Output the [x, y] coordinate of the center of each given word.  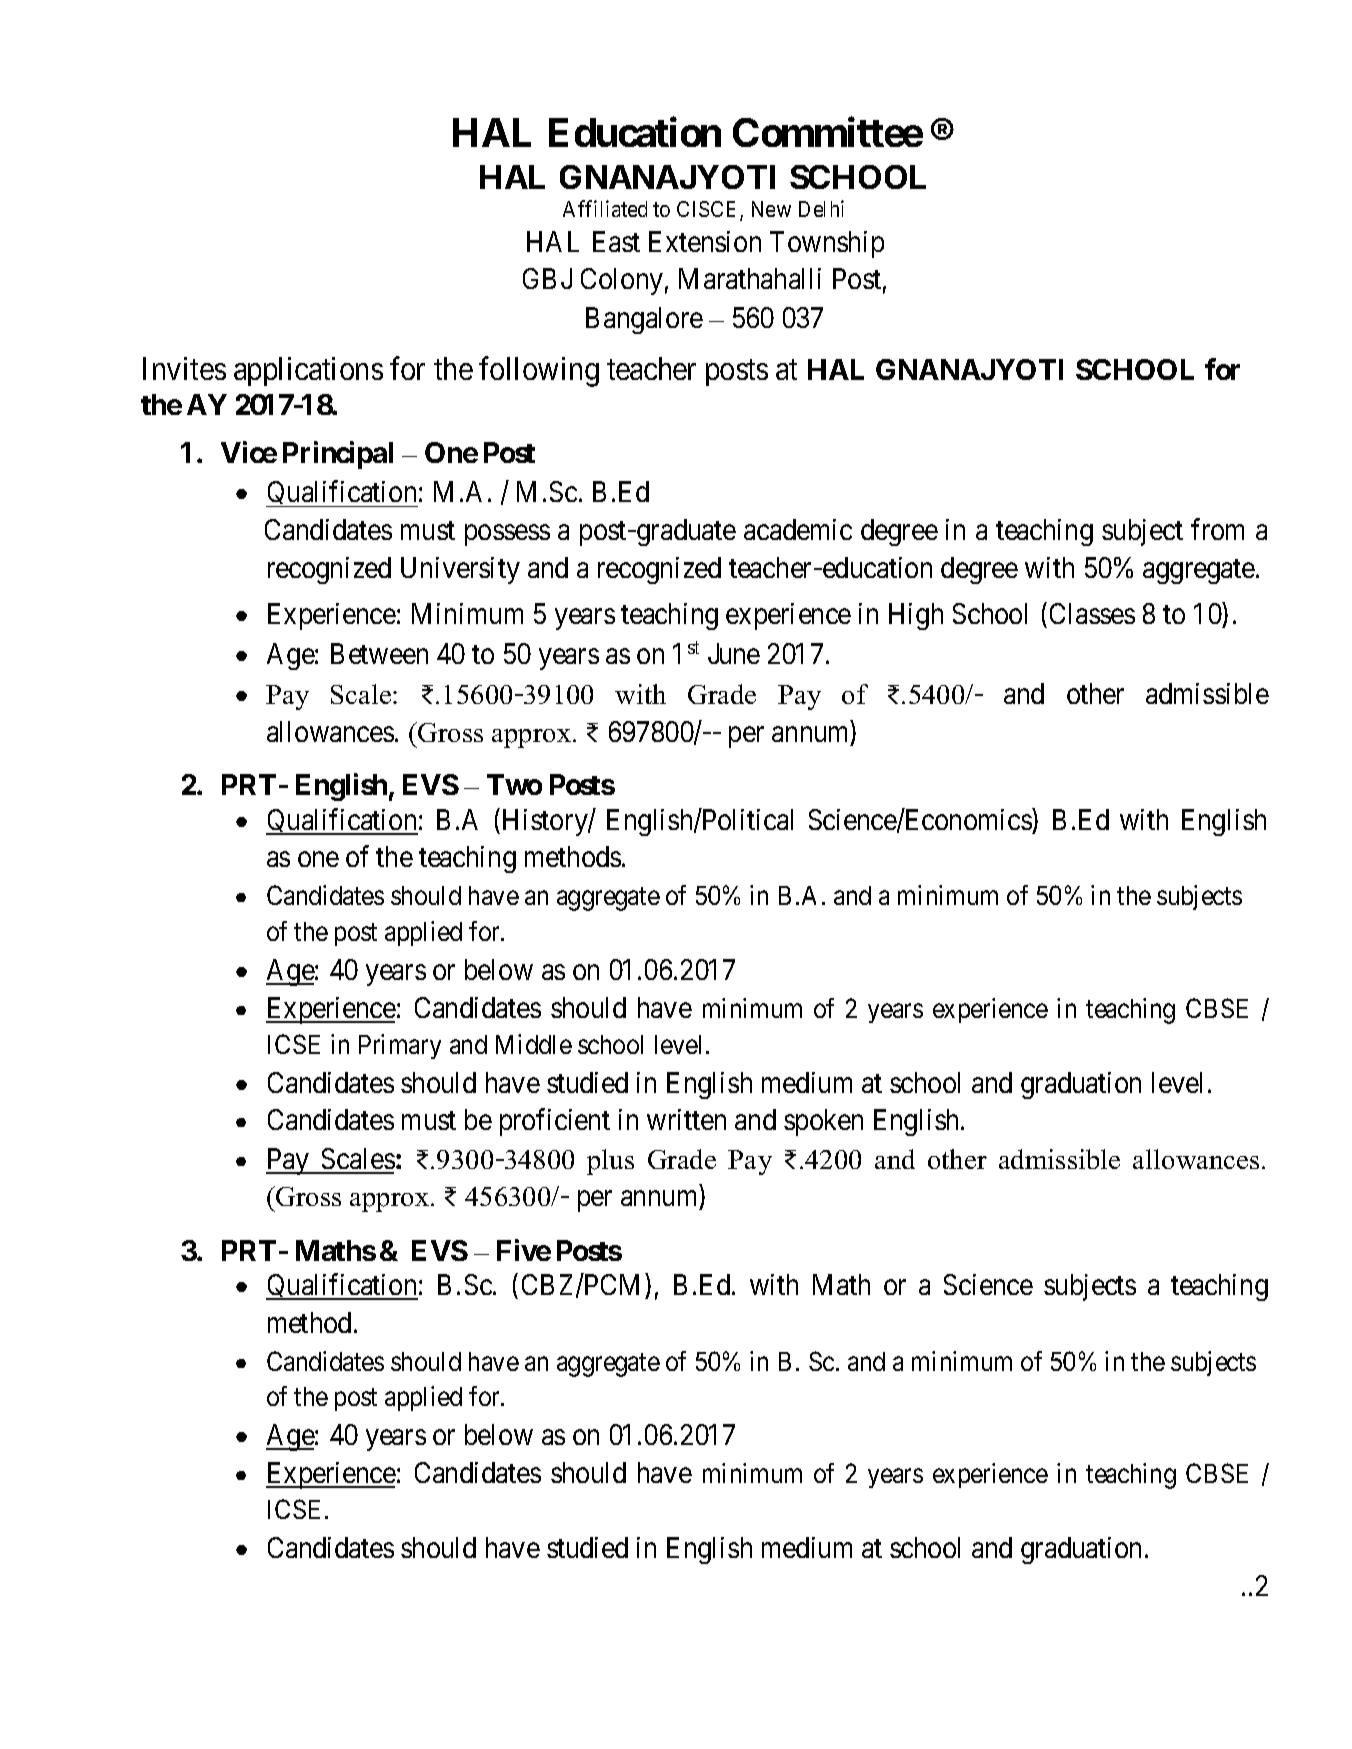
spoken [823, 1122]
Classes [1092, 613]
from [1217, 529]
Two [514, 784]
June [734, 653]
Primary [400, 1046]
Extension [705, 241]
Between [379, 653]
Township [827, 244]
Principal [338, 455]
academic [798, 529]
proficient [555, 1122]
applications [308, 371]
